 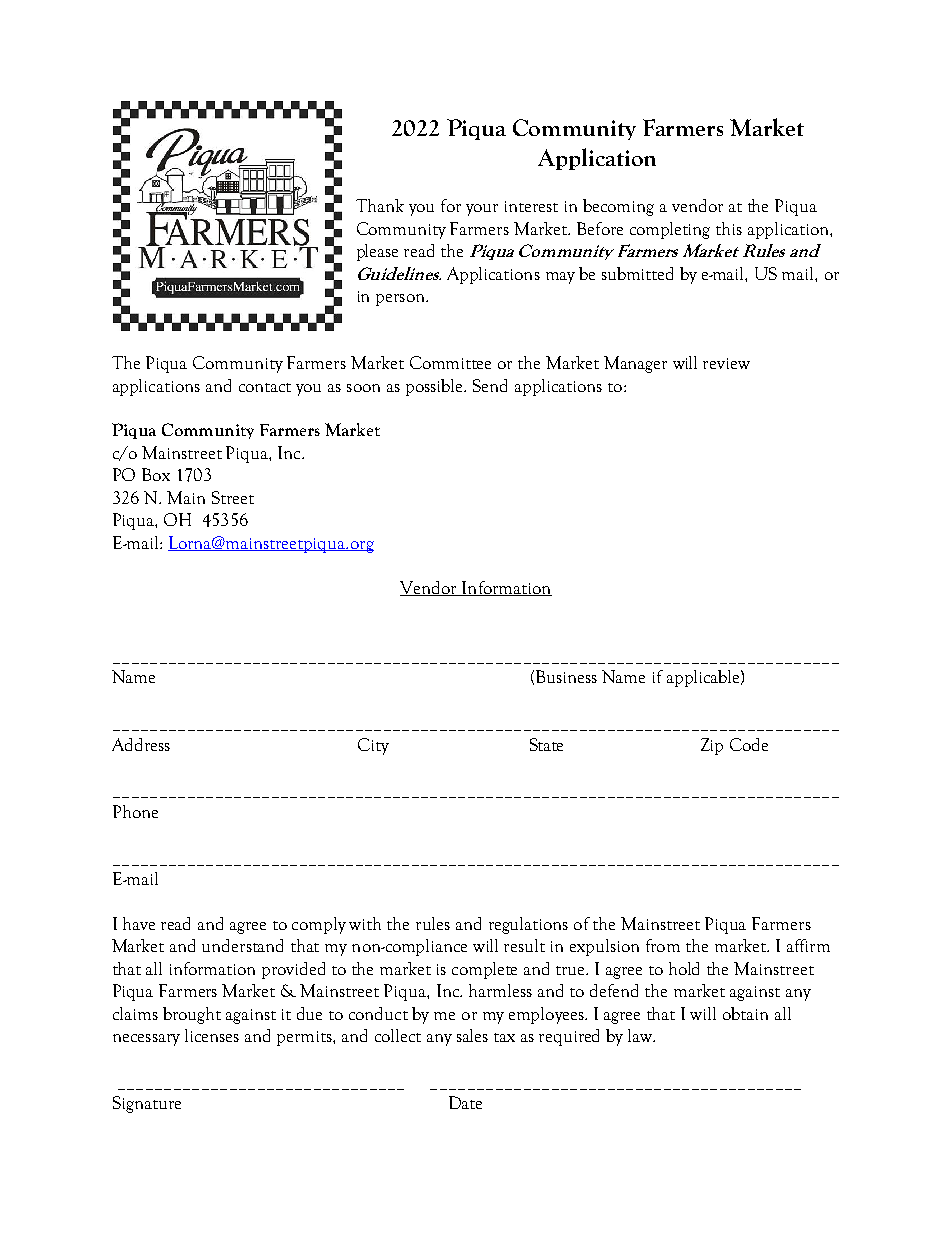 I want to click on Address, so click(x=141, y=744).
